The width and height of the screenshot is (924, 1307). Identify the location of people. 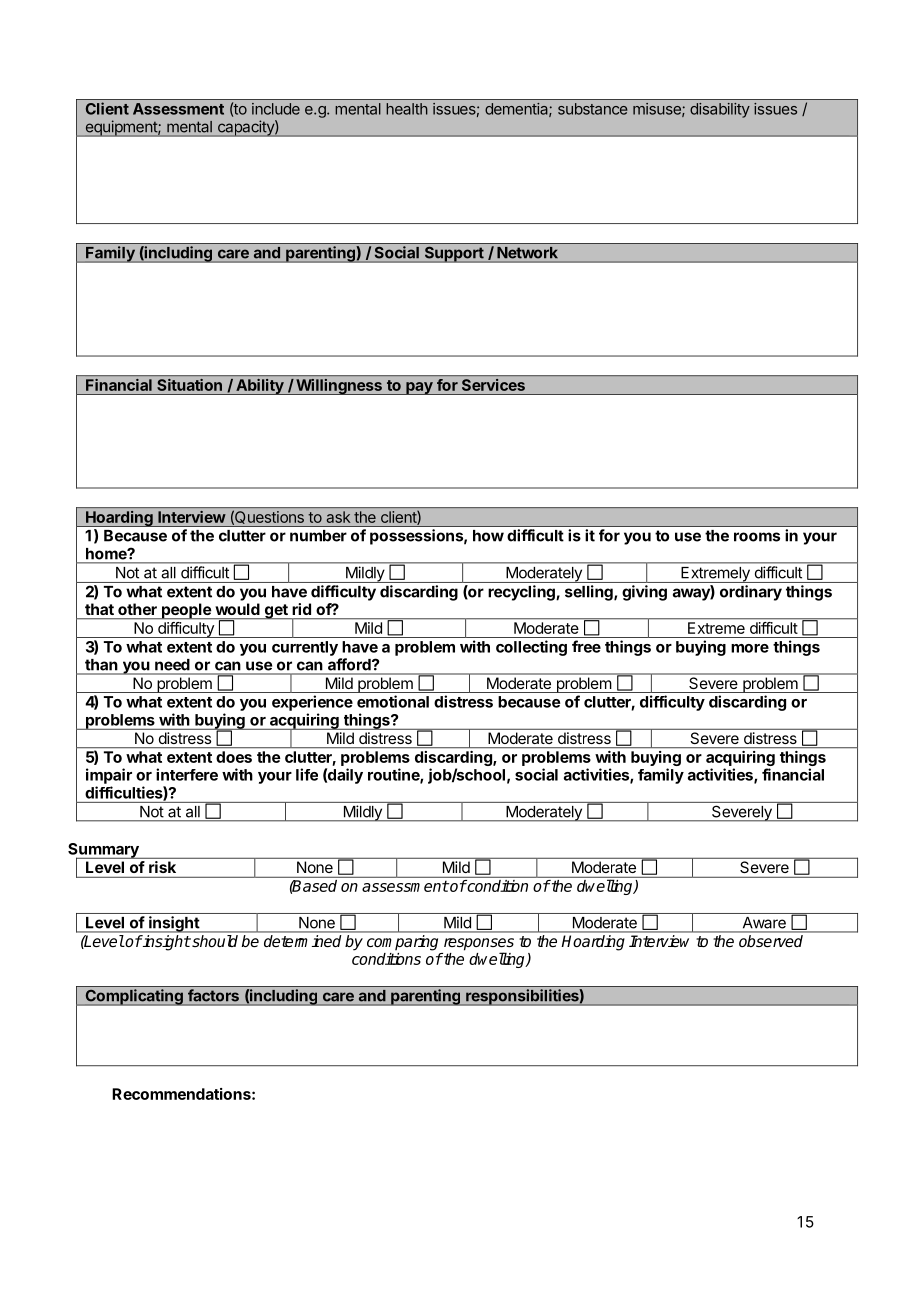
(186, 611).
